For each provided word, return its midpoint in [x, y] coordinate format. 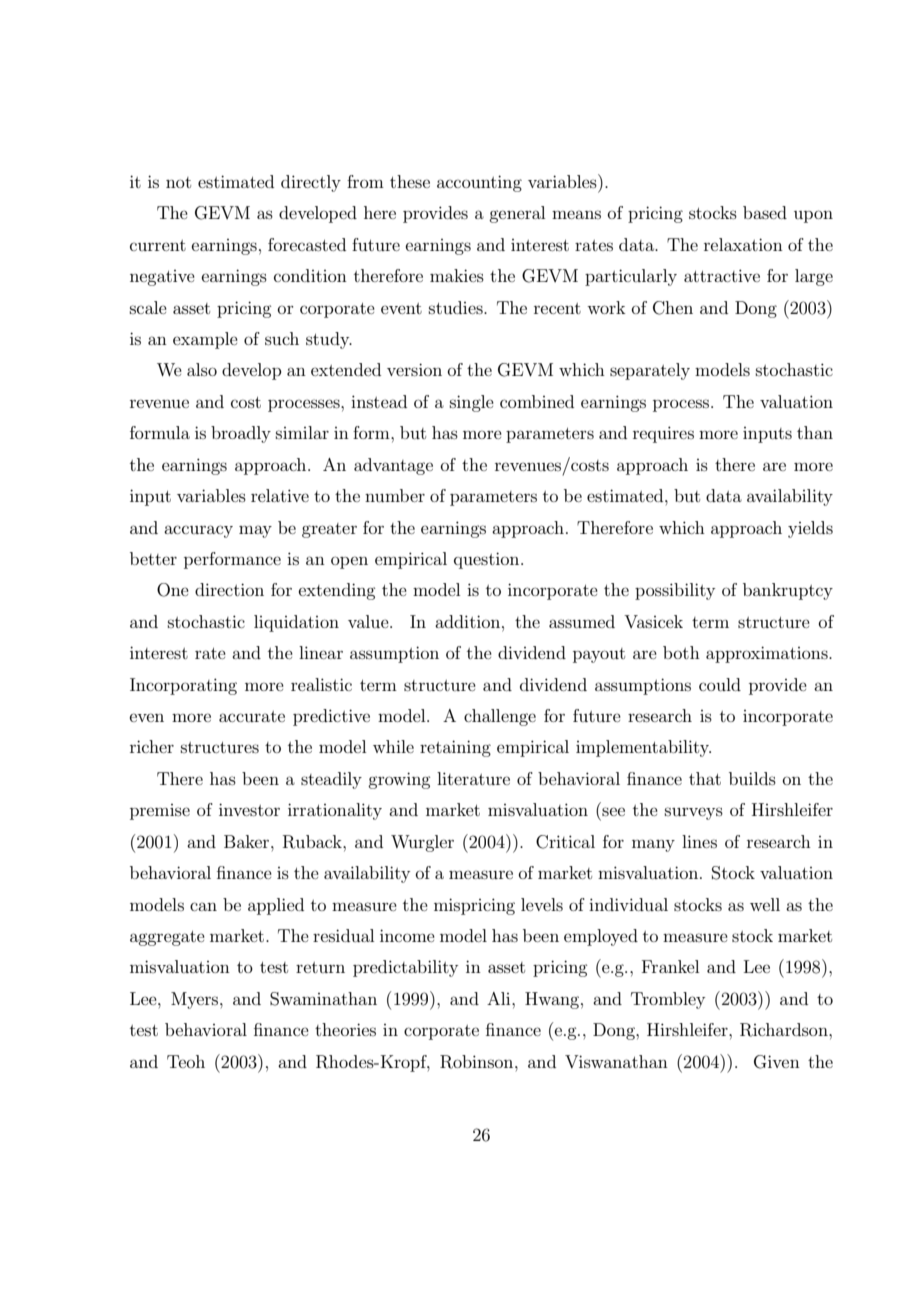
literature [473, 778]
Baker [248, 841]
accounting [479, 183]
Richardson [785, 1030]
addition [469, 621]
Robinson [478, 1062]
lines [699, 841]
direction [229, 589]
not [178, 182]
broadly [241, 434]
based [765, 212]
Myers [196, 1000]
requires [663, 434]
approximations [768, 654]
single [472, 403]
